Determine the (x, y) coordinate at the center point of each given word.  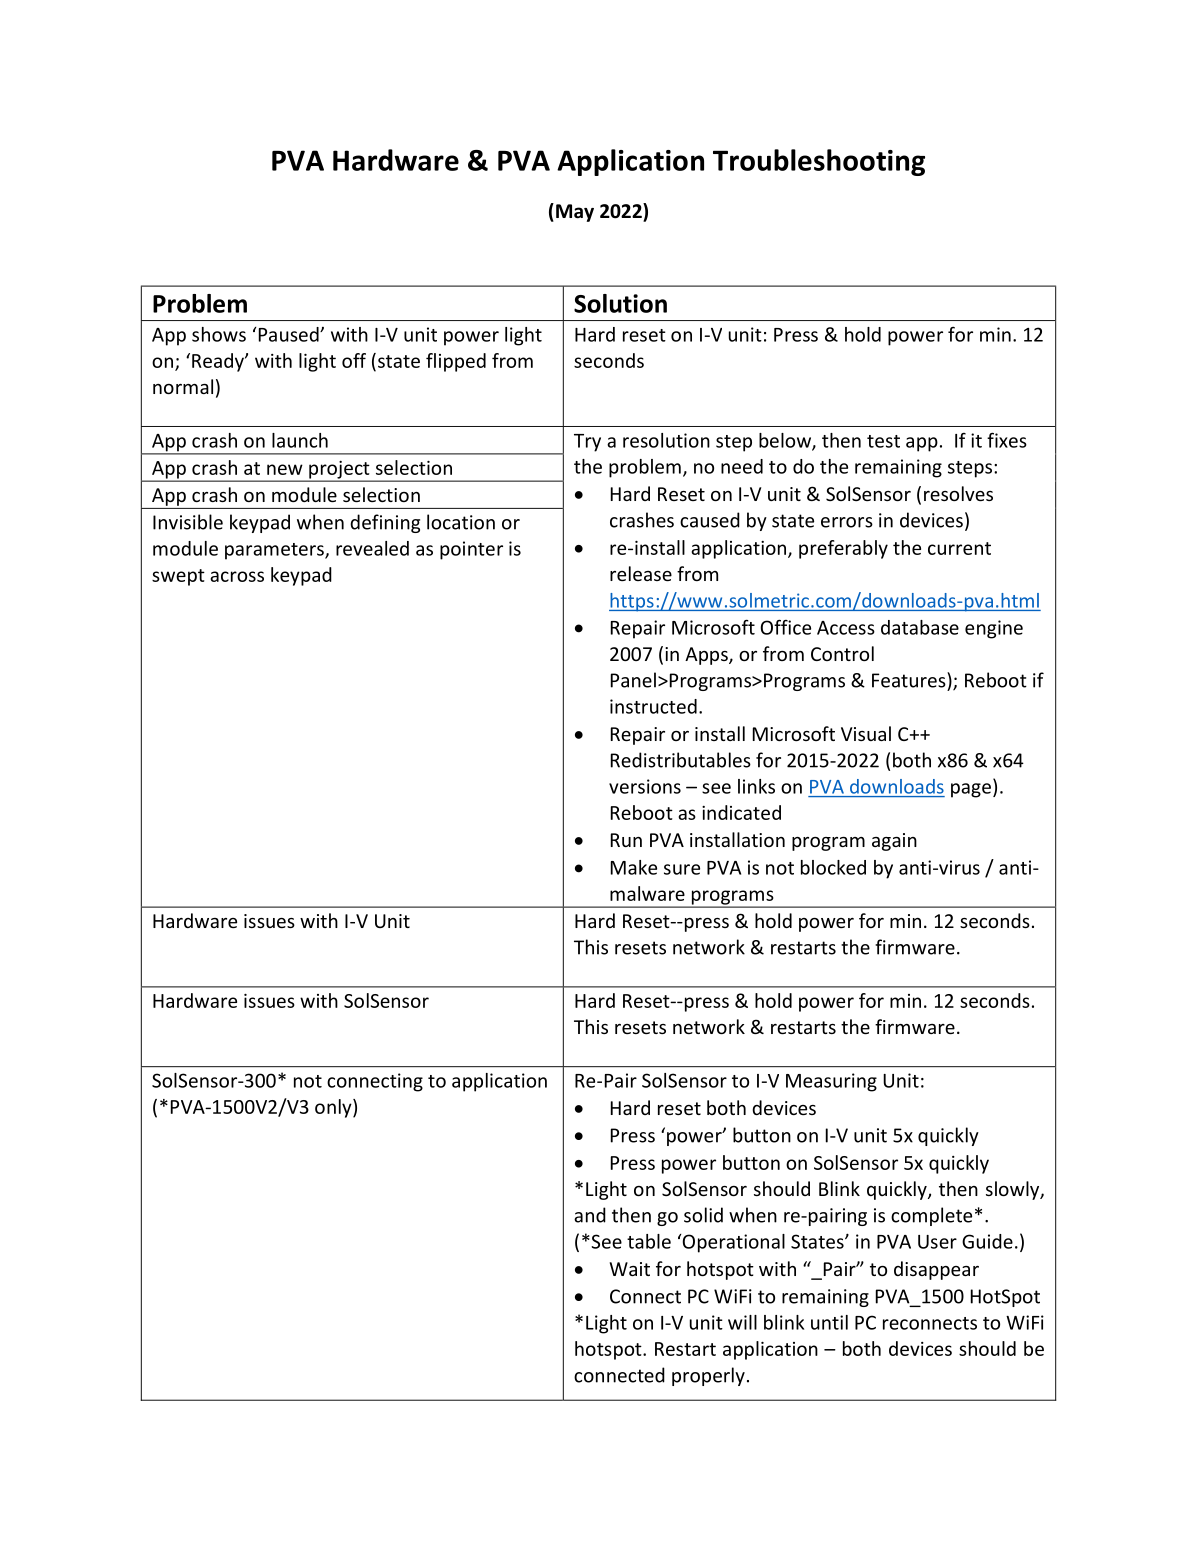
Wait (630, 1269)
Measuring (831, 1082)
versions (645, 786)
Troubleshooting (819, 162)
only (334, 1108)
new (285, 469)
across (237, 576)
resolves (958, 493)
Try (587, 443)
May (575, 213)
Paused (290, 334)
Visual (866, 733)
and (590, 1215)
